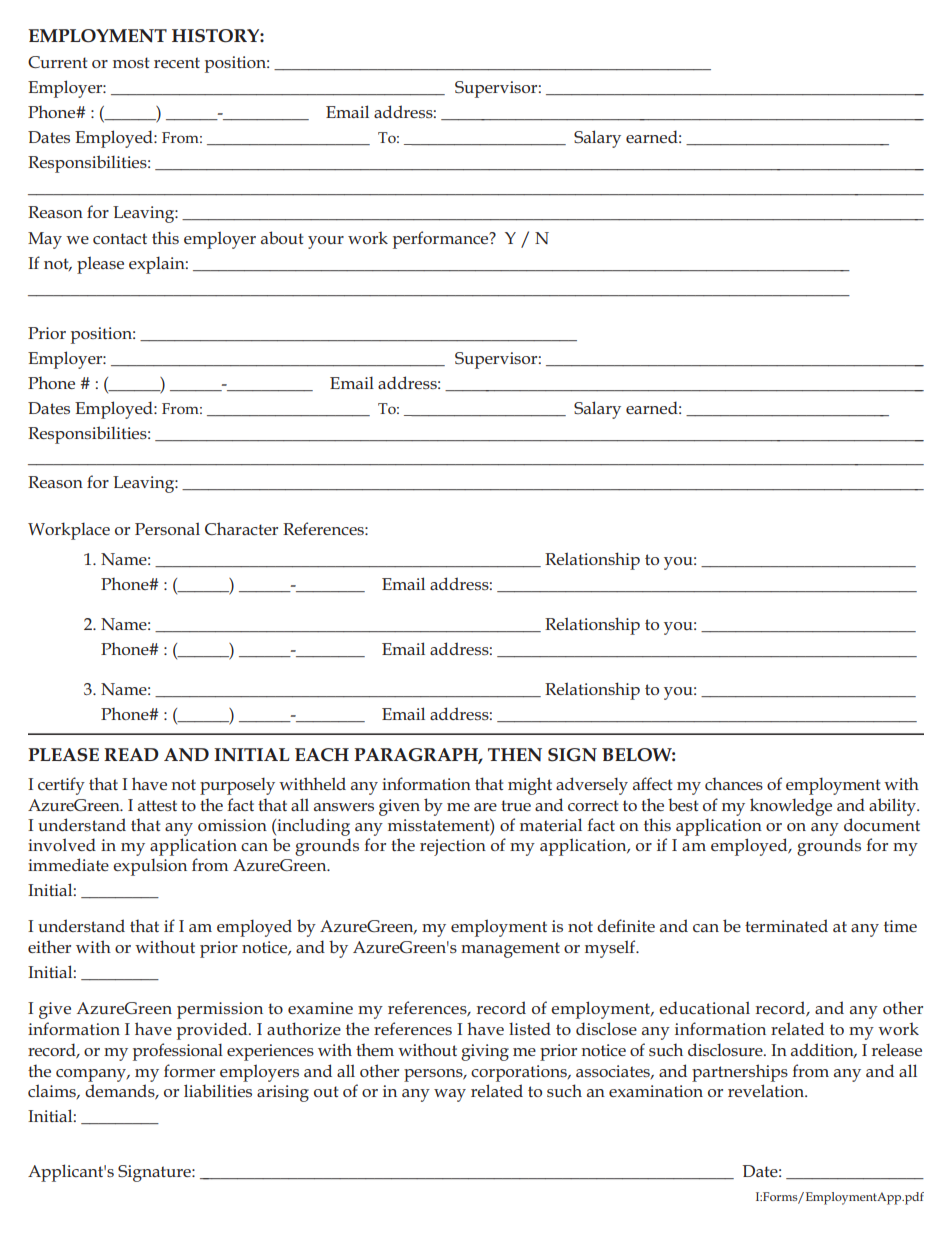 This image has height=1233, width=952. What do you see at coordinates (131, 62) in the image?
I see `most` at bounding box center [131, 62].
